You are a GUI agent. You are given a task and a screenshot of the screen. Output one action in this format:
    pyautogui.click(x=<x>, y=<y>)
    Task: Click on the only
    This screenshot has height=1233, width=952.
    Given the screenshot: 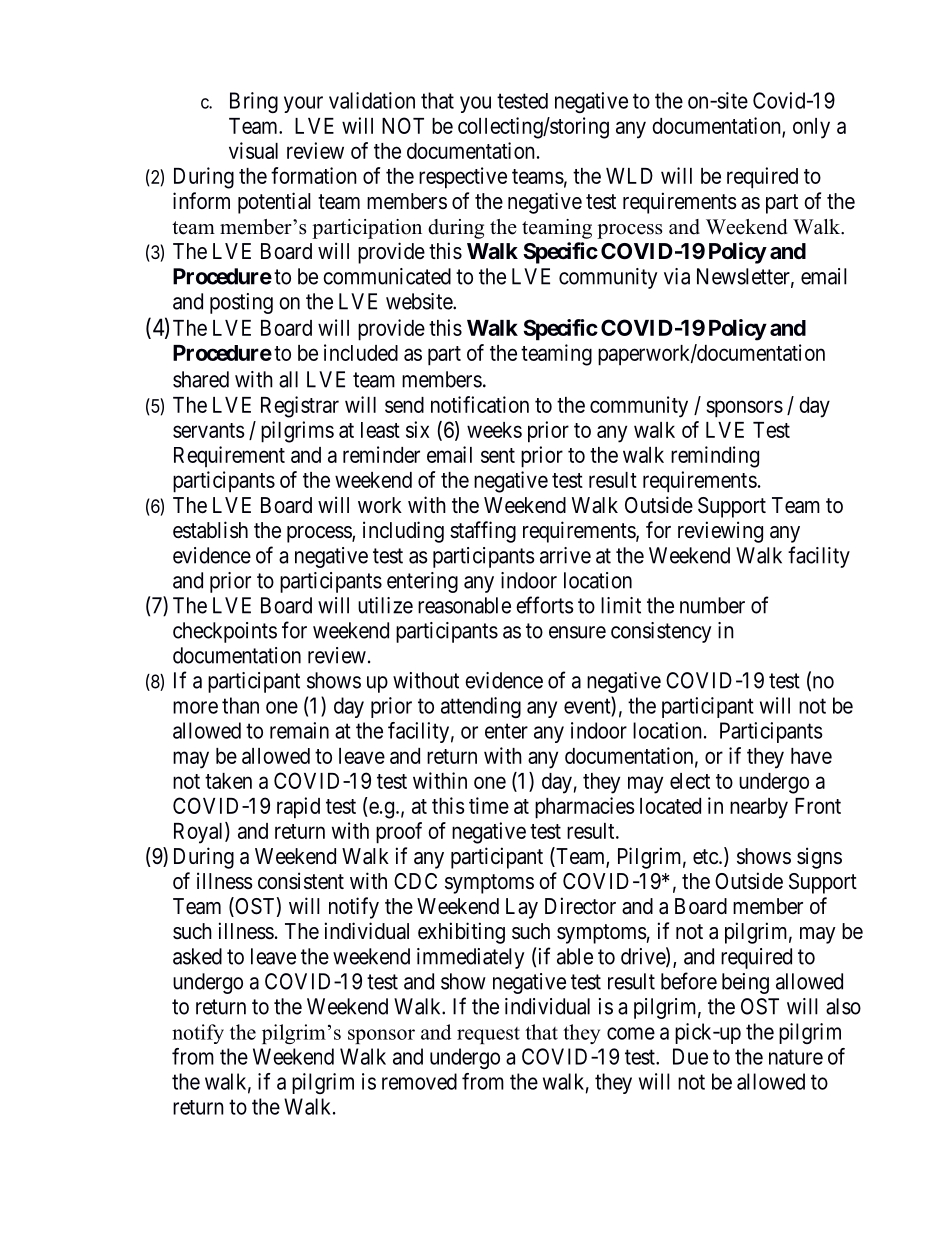 What is the action you would take?
    pyautogui.click(x=811, y=128)
